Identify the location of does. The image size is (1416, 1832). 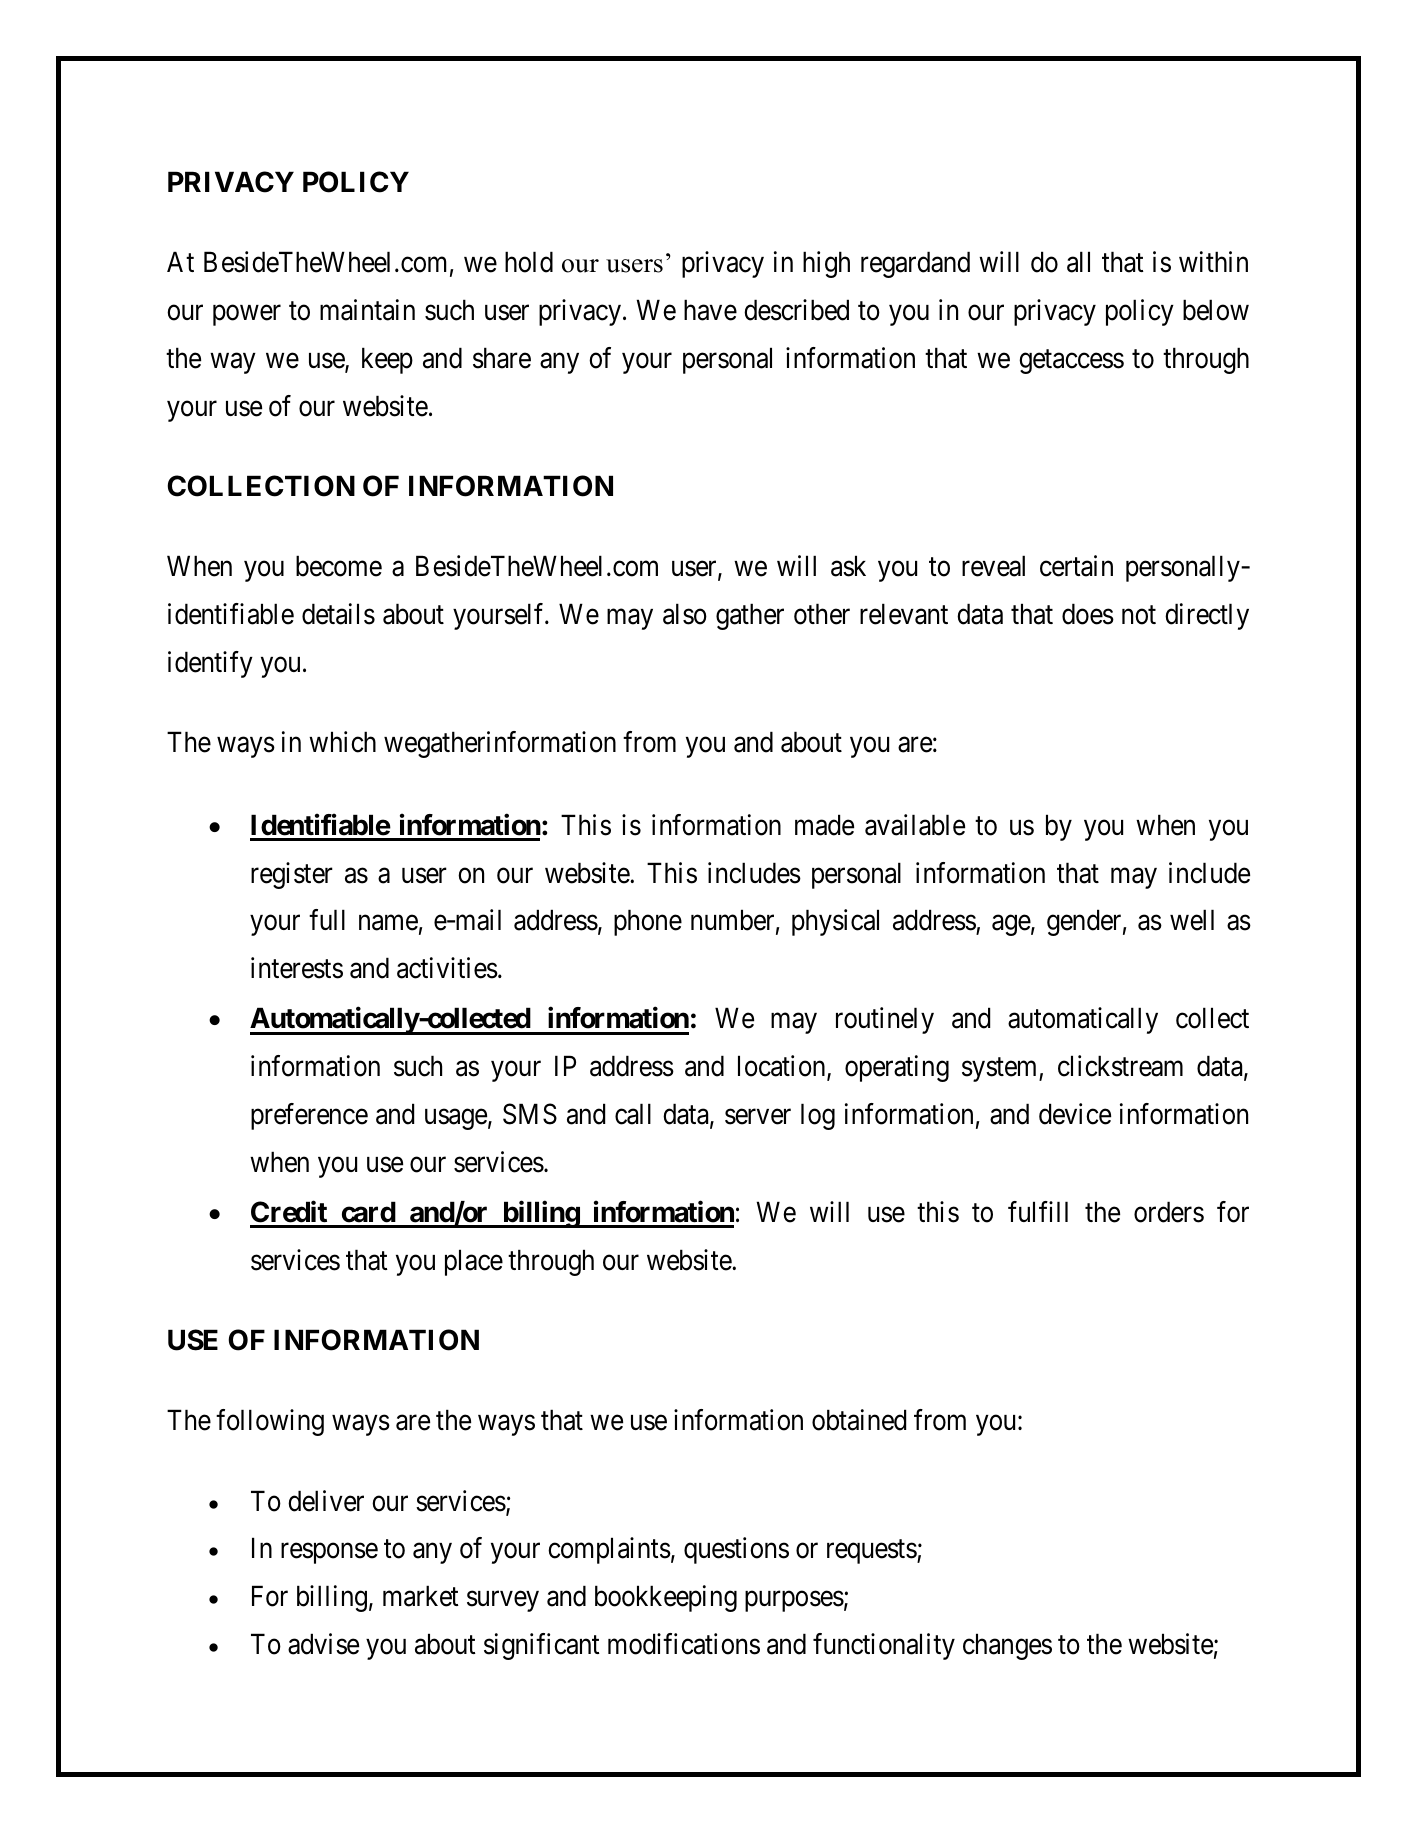
(1088, 614).
